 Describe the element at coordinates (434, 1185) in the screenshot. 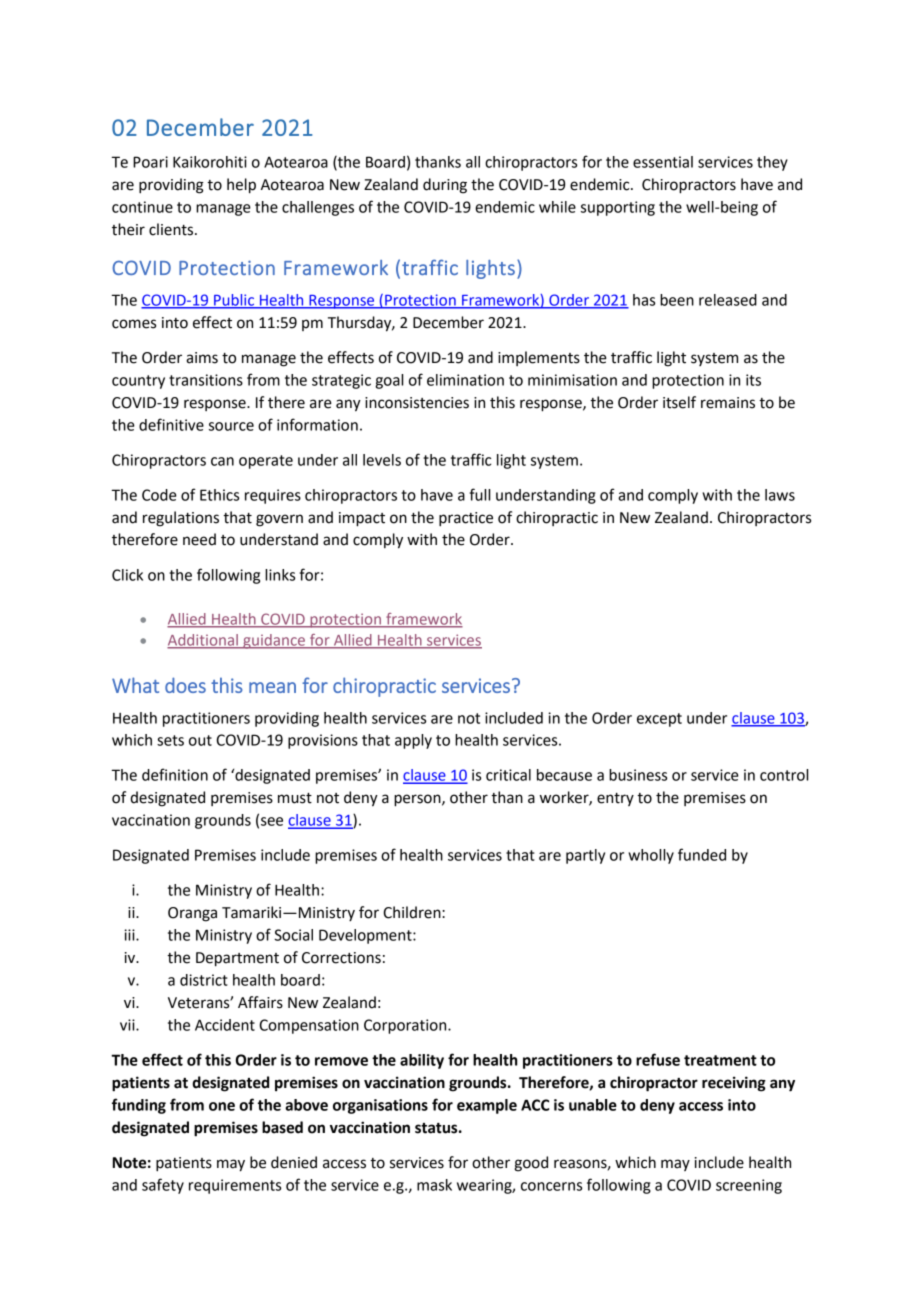

I see `mask` at that location.
